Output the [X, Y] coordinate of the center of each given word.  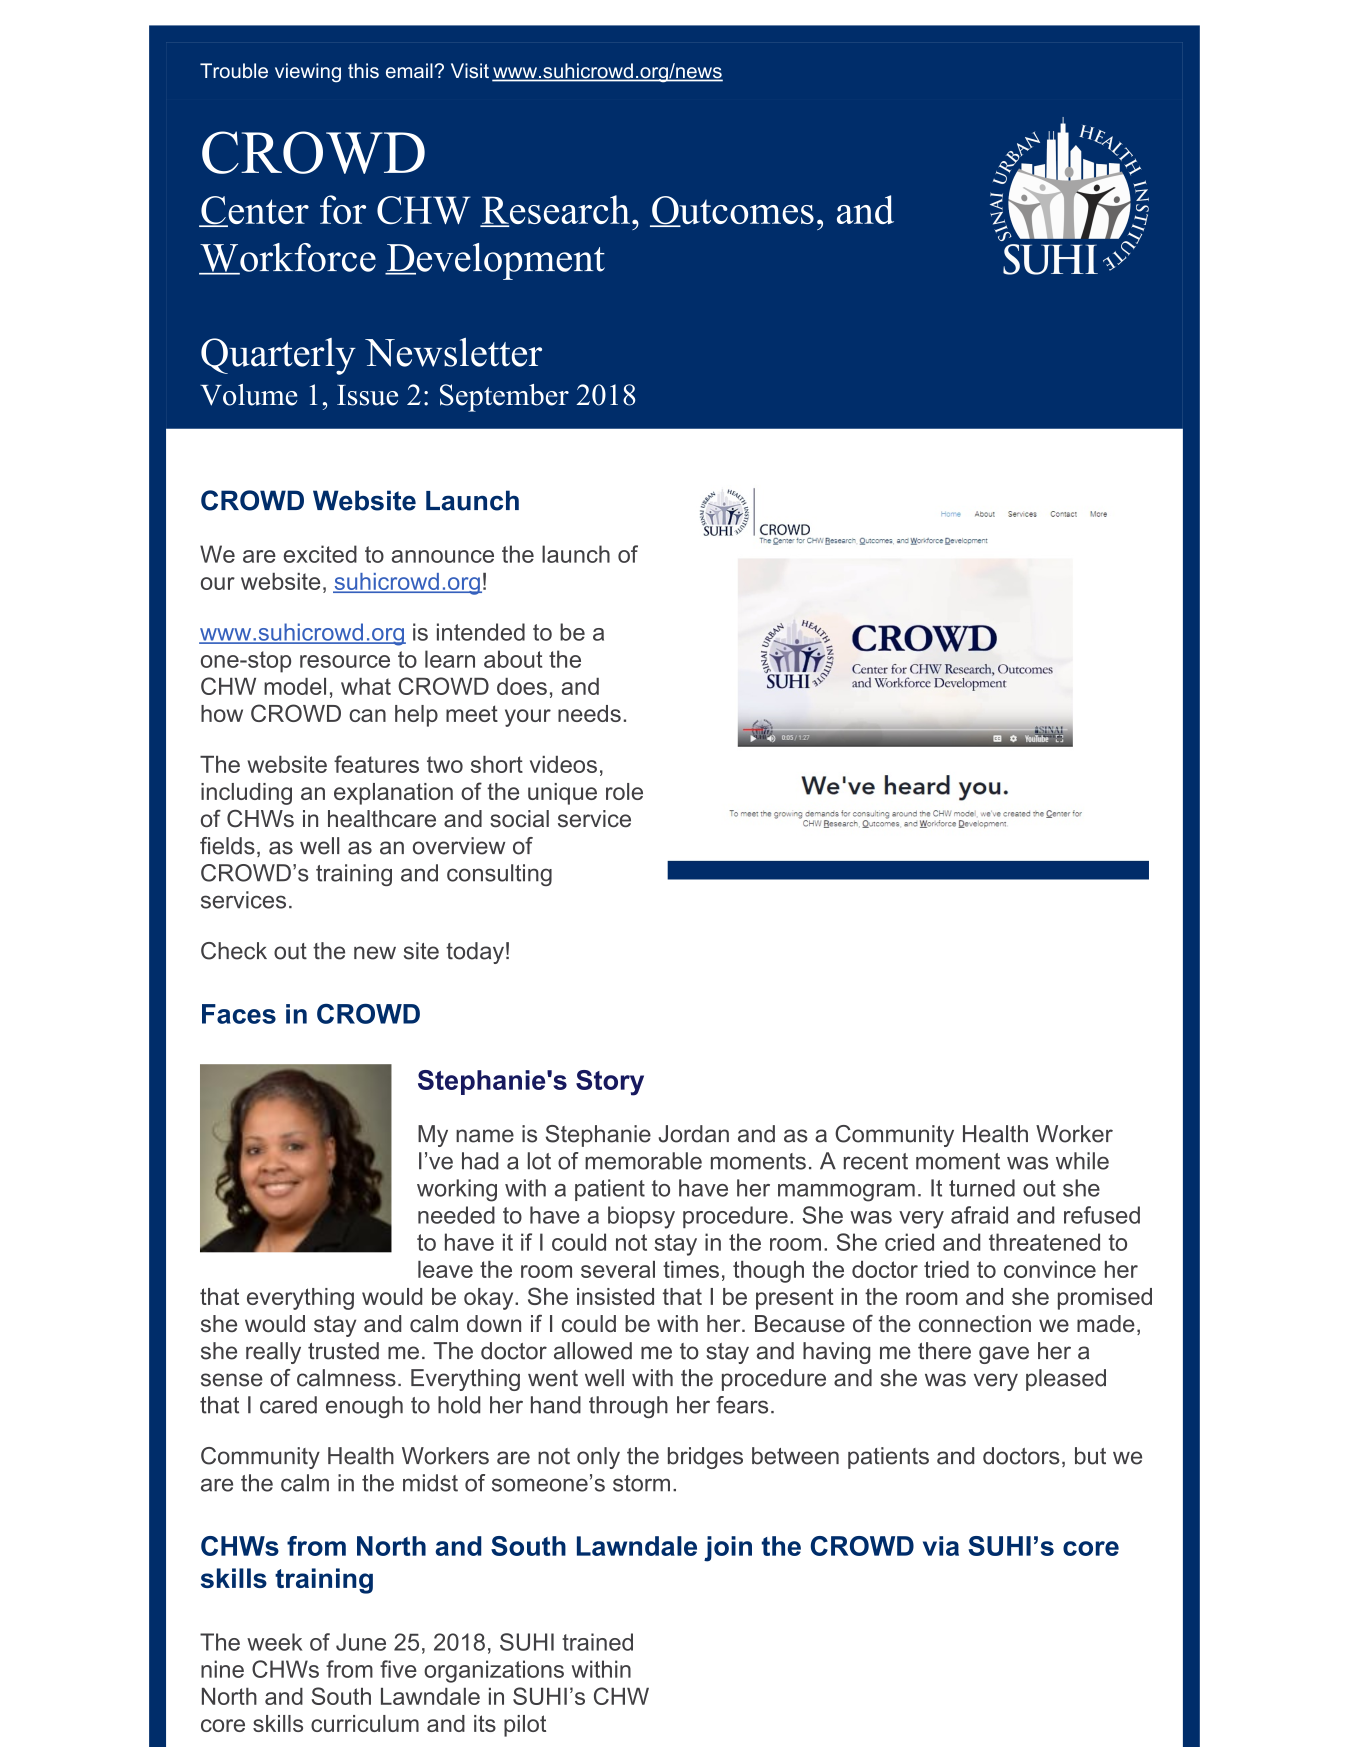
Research [555, 211]
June [361, 1642]
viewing [308, 73]
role [624, 791]
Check [234, 951]
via [941, 1546]
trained [597, 1642]
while [1082, 1161]
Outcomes [732, 211]
